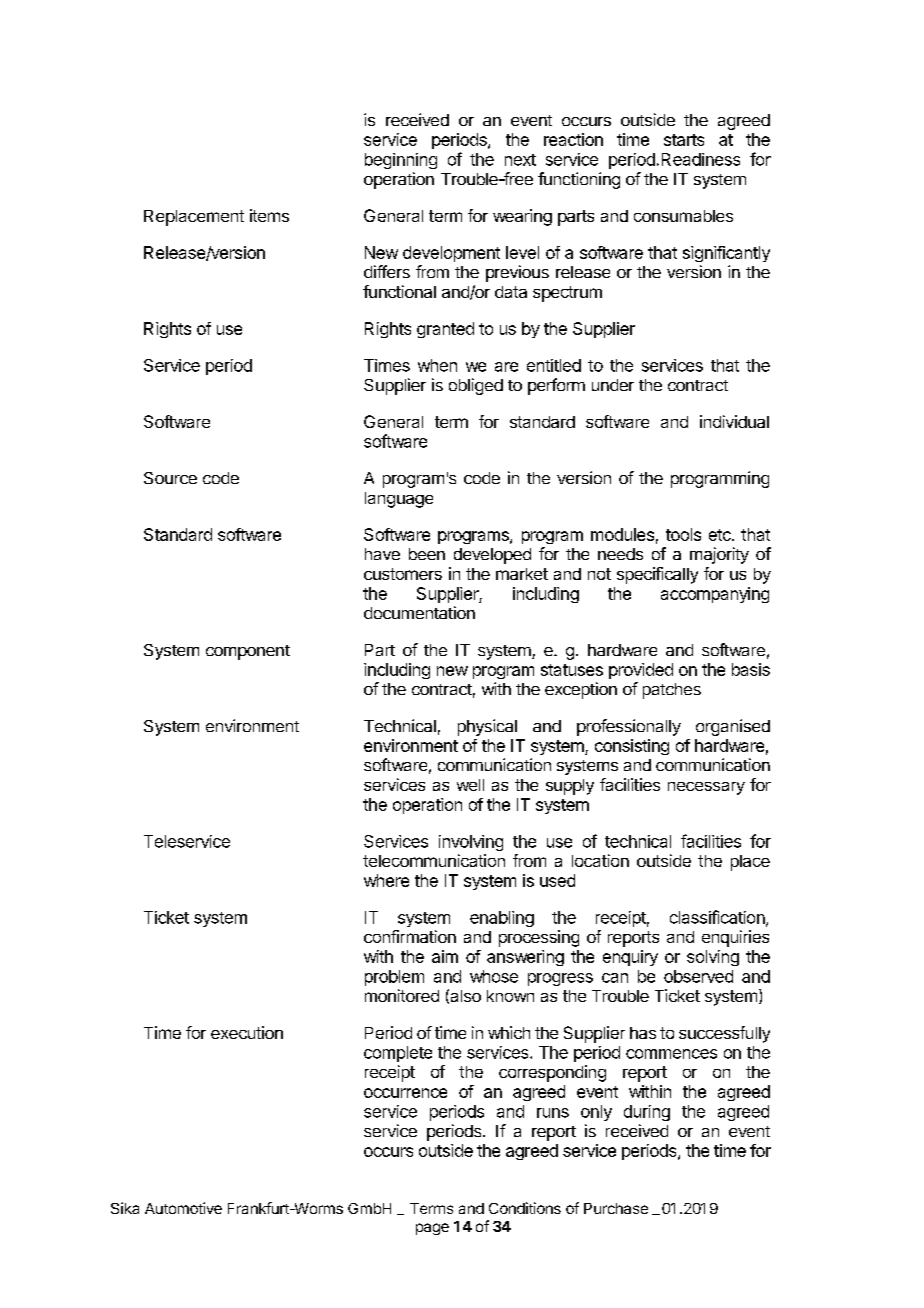 The width and height of the screenshot is (924, 1308). I want to click on well, so click(470, 785).
